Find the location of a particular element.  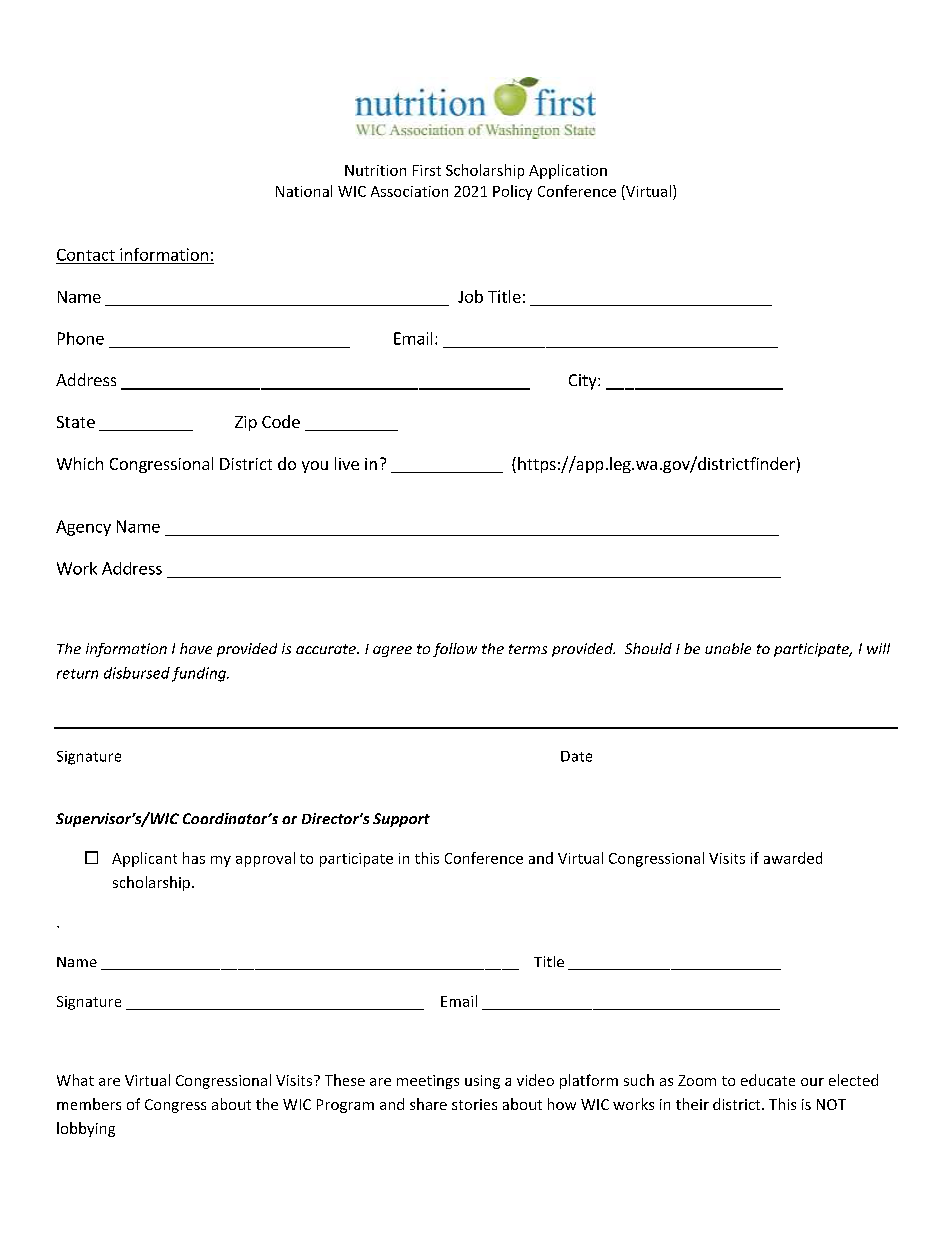

Policy is located at coordinates (512, 192).
